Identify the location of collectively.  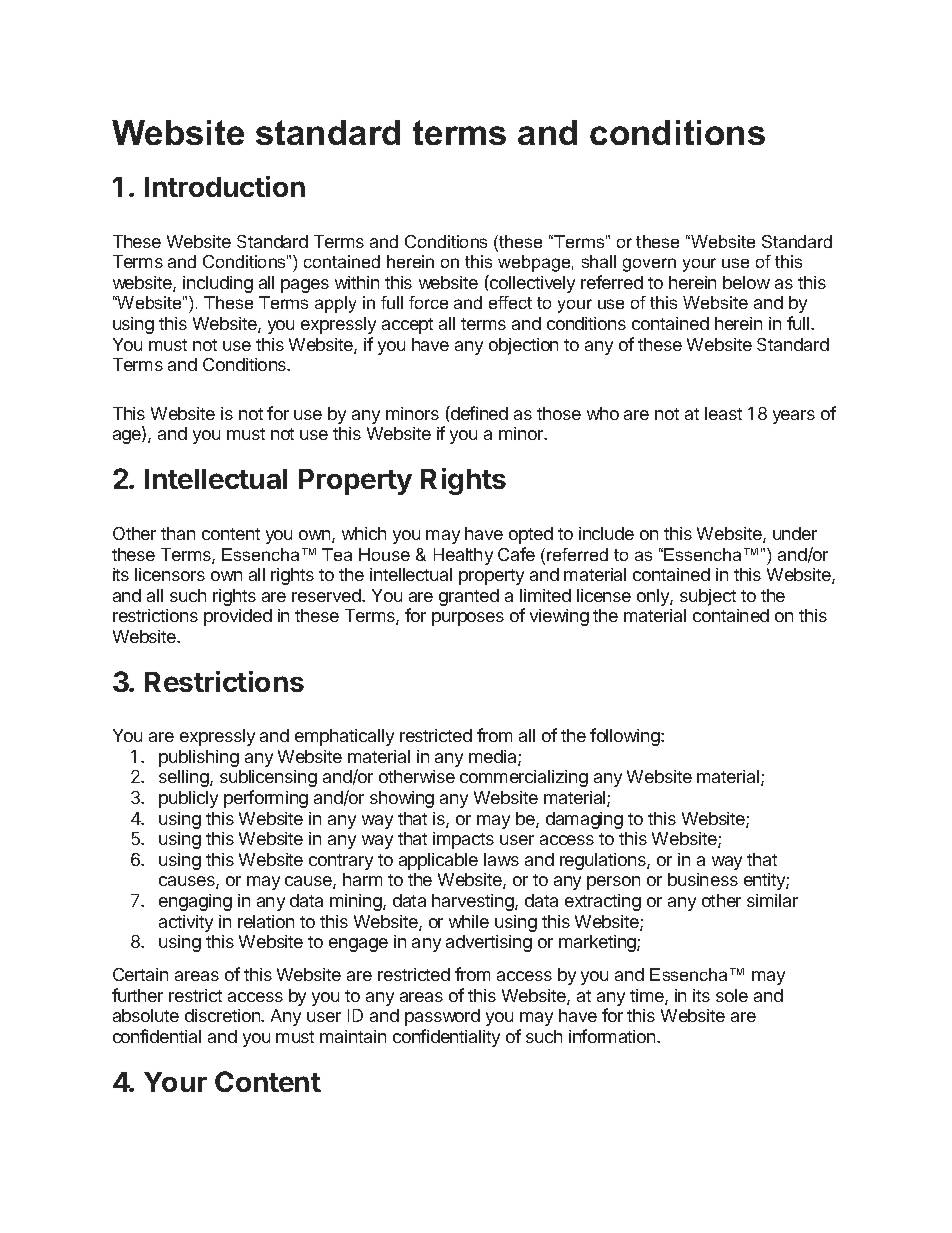
(531, 284).
